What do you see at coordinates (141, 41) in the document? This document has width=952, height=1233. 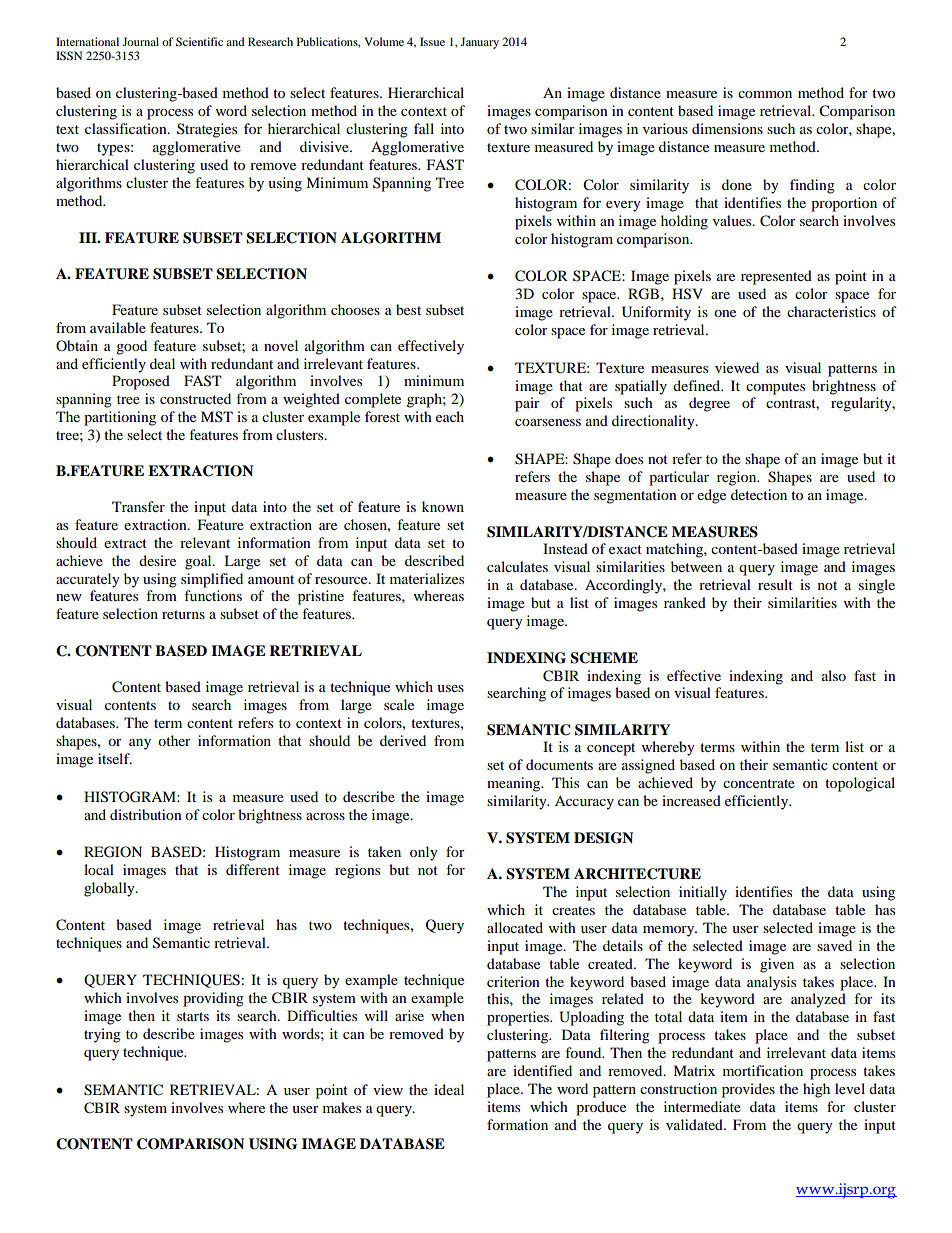 I see `Journal` at bounding box center [141, 41].
